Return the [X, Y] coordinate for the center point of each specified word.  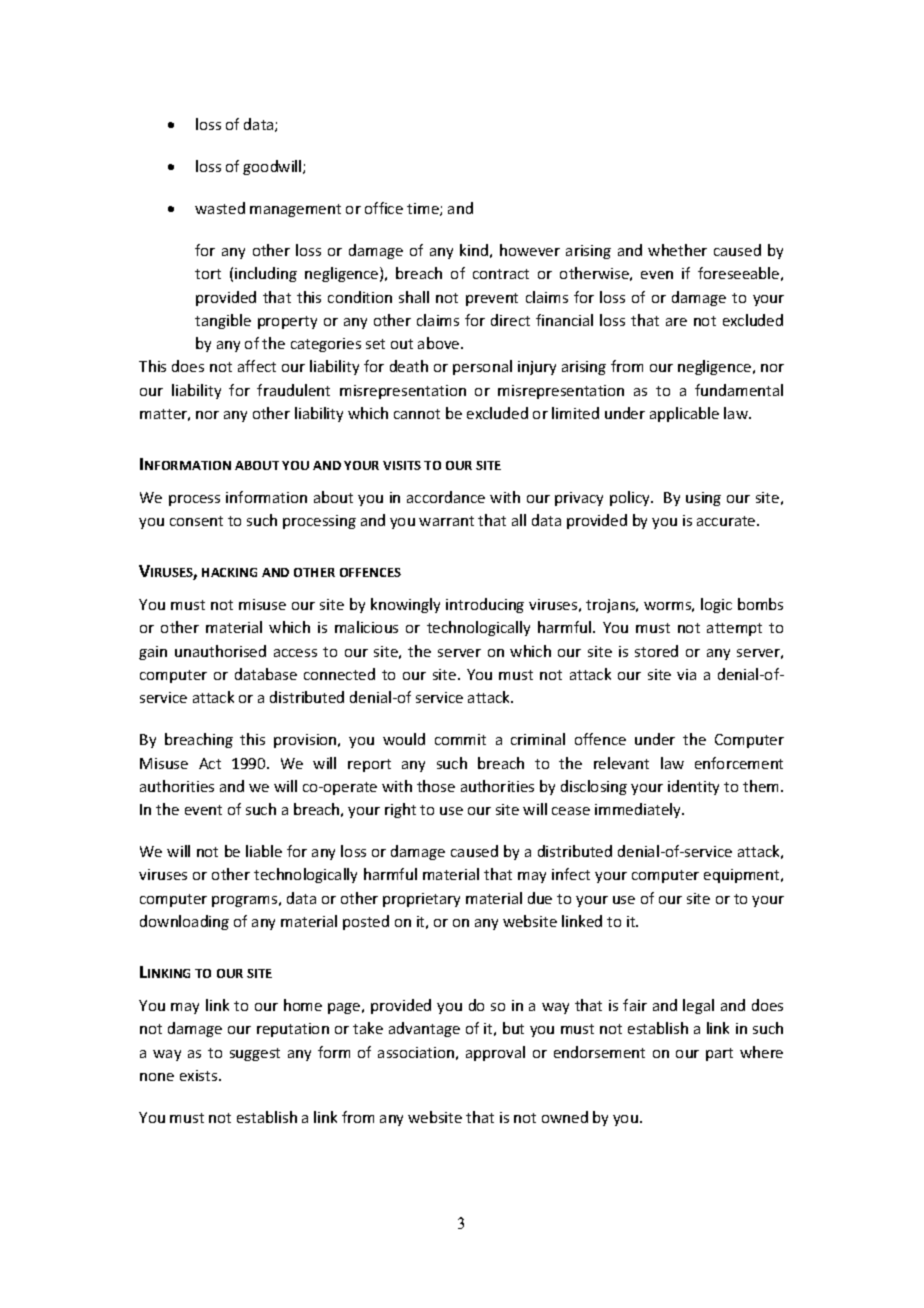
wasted [220, 208]
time [424, 209]
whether [677, 250]
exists [200, 1075]
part [719, 1054]
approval [495, 1053]
